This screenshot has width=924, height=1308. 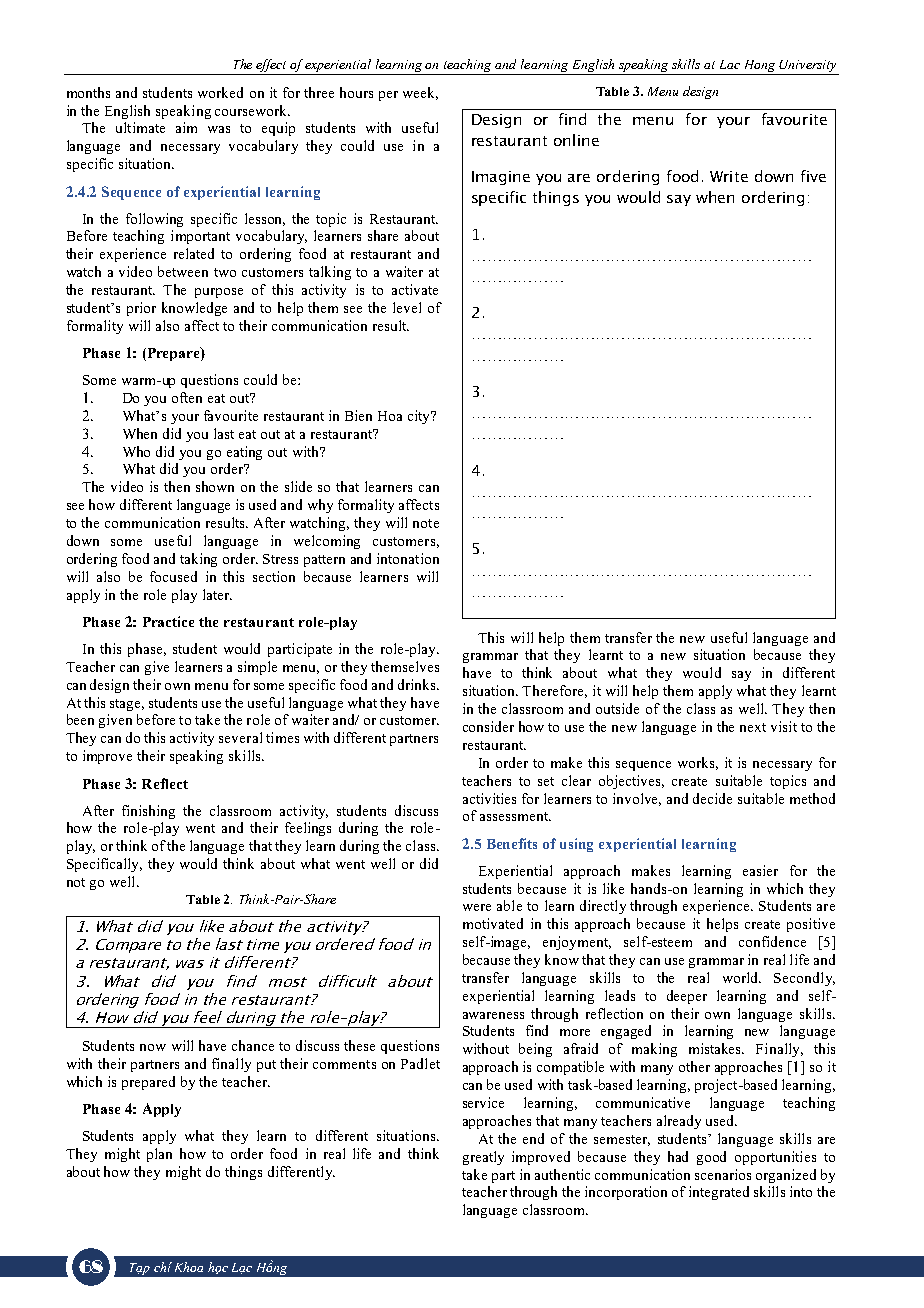 I want to click on often, so click(x=187, y=397).
